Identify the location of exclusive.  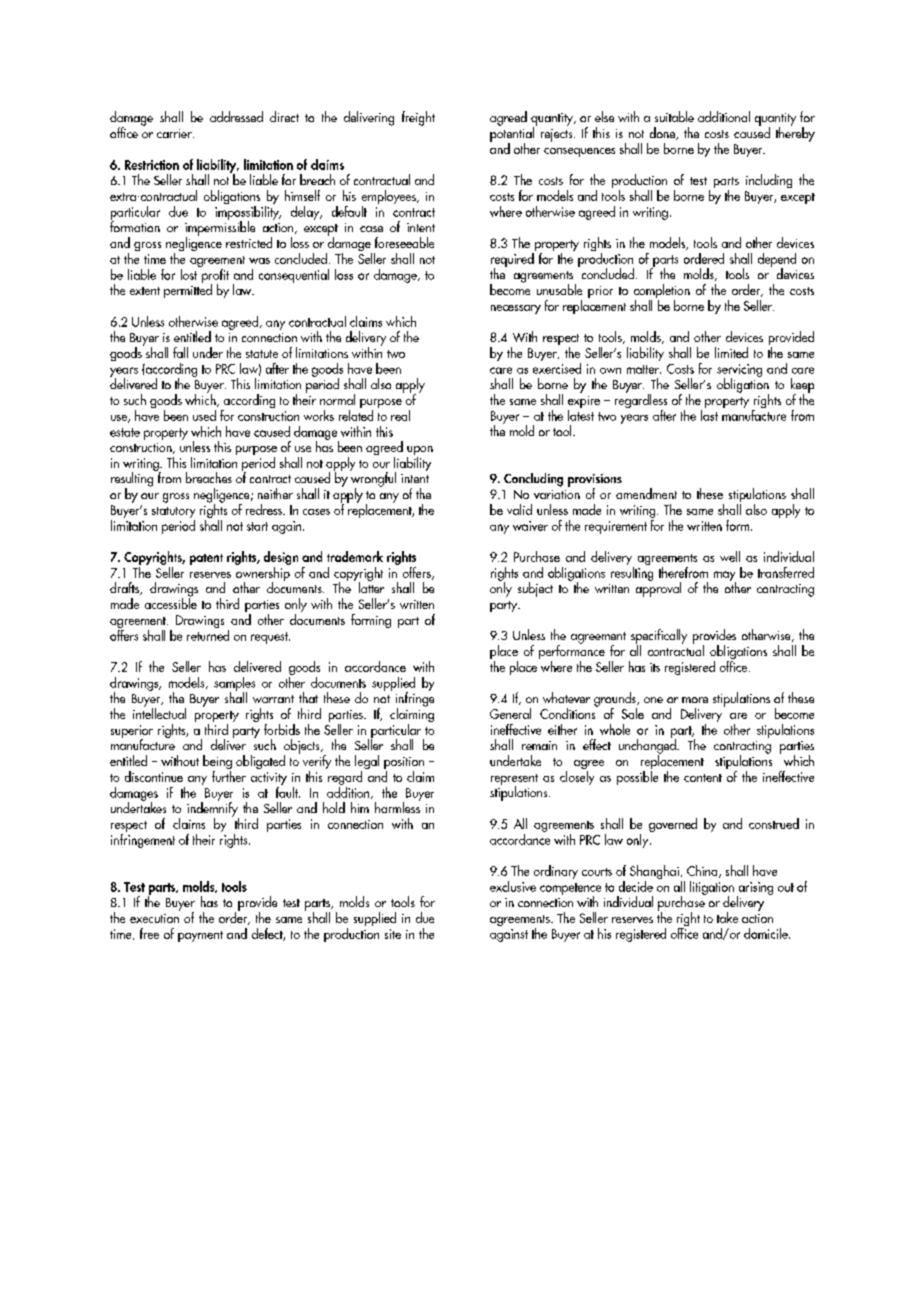
(513, 886).
